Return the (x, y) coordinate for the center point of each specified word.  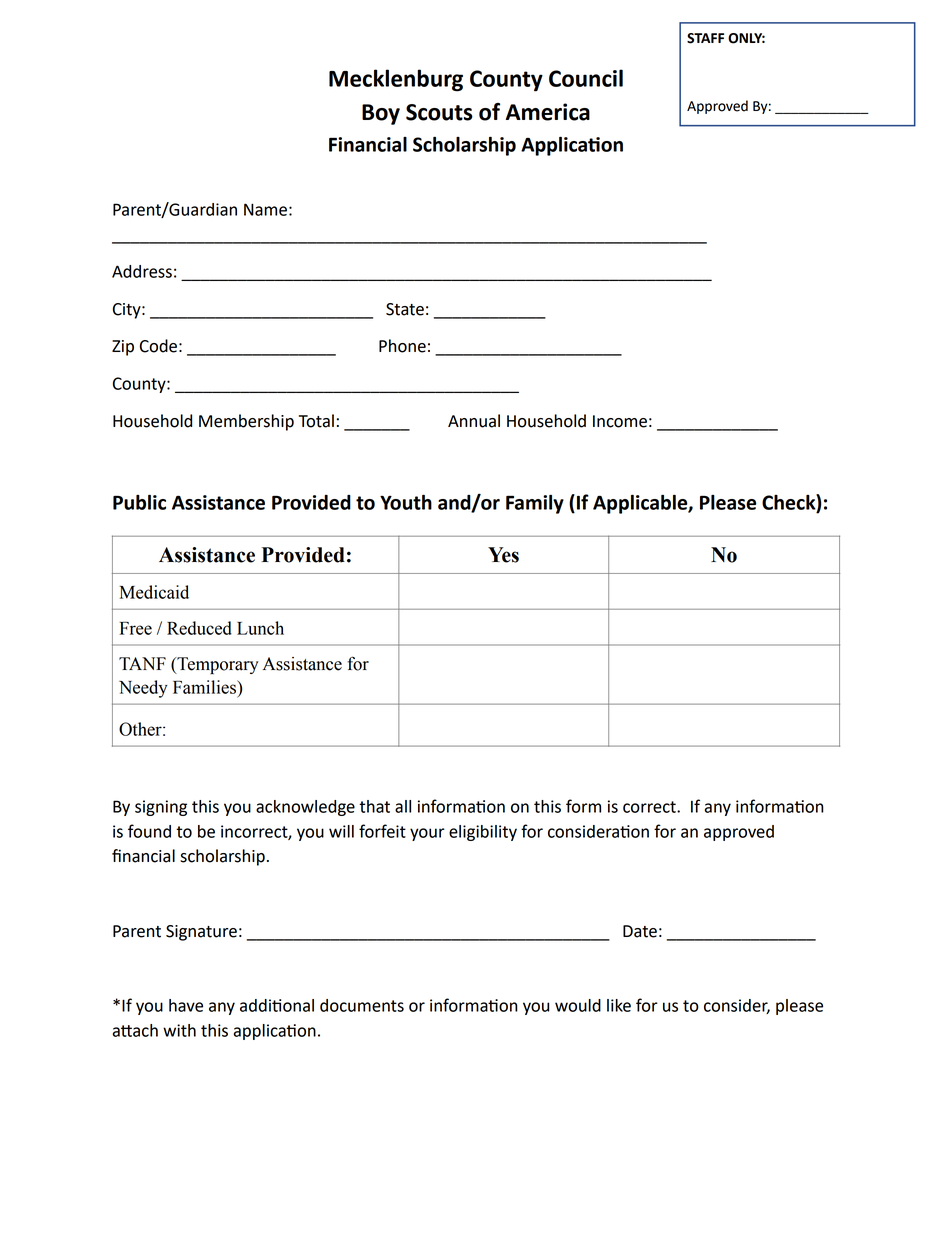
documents (362, 1005)
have (186, 1005)
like (619, 1005)
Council (586, 78)
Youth (406, 502)
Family (535, 504)
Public (139, 502)
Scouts (439, 112)
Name (265, 209)
